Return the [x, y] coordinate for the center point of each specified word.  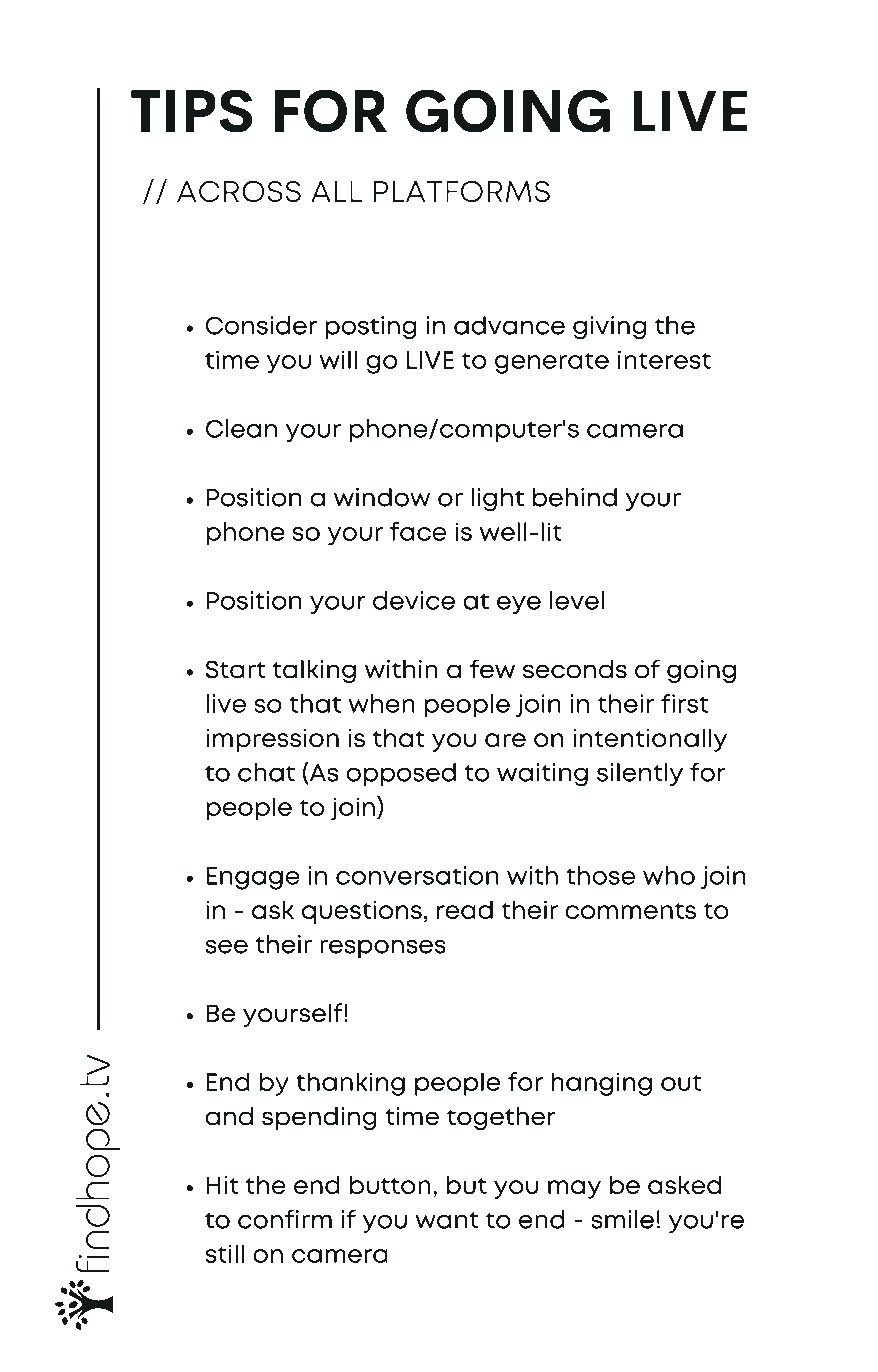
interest [664, 359]
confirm [285, 1219]
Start [235, 669]
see [226, 946]
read [465, 909]
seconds [575, 669]
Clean [241, 428]
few [492, 669]
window [382, 497]
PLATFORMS [462, 191]
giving [609, 328]
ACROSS [239, 191]
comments [630, 911]
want [447, 1220]
